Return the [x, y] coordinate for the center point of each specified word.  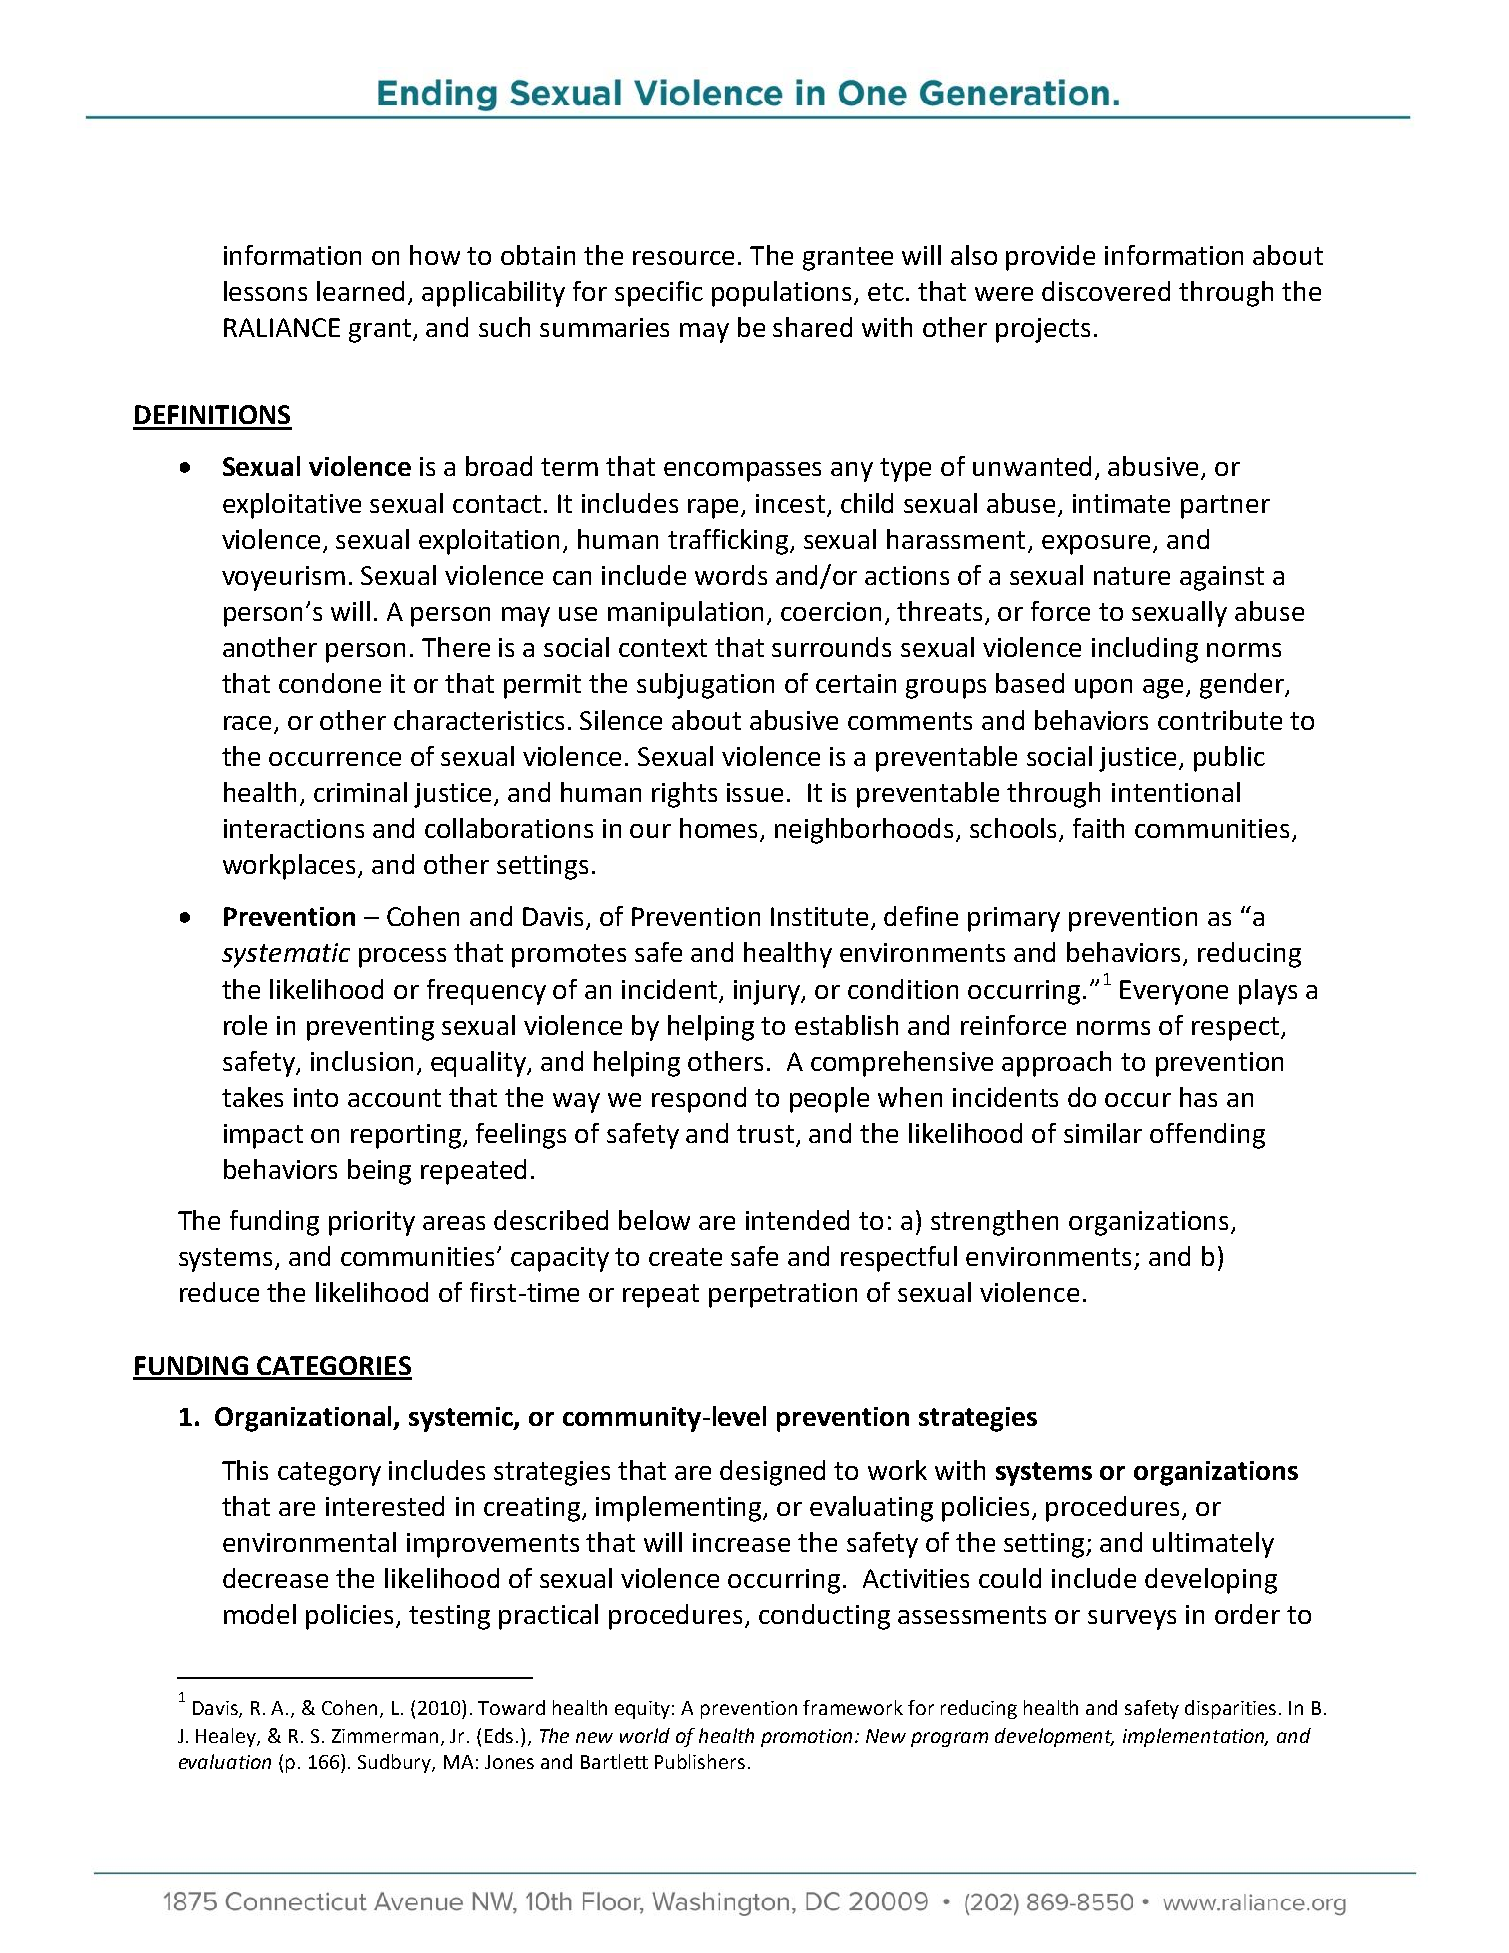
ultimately [1213, 1545]
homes [720, 829]
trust [767, 1135]
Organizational [305, 1419]
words [731, 575]
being [379, 1172]
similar [1103, 1133]
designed [772, 1473]
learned [360, 291]
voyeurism [283, 578]
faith [1098, 828]
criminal [360, 792]
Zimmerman [387, 1737]
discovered [1106, 291]
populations [783, 294]
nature [1132, 576]
